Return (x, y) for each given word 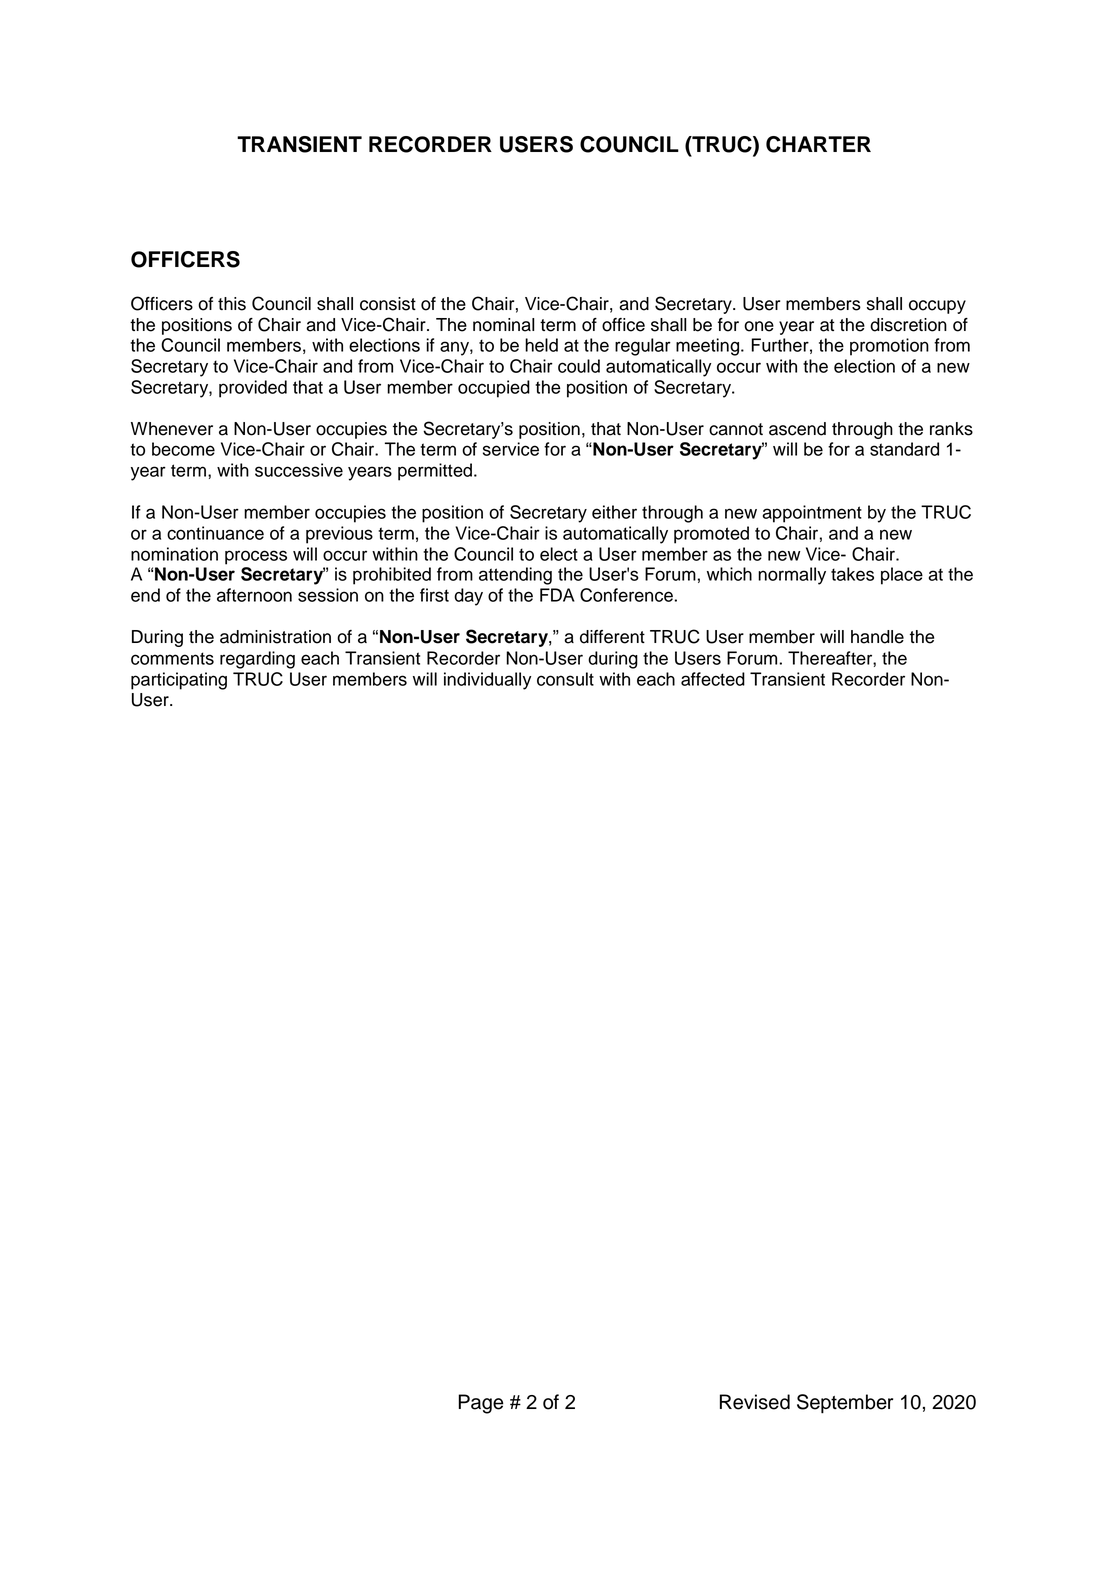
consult (565, 679)
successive (299, 470)
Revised (755, 1402)
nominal (503, 325)
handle (877, 637)
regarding (257, 660)
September (845, 1404)
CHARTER (818, 144)
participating (179, 681)
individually (487, 681)
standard (904, 449)
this (232, 304)
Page (481, 1404)
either (614, 512)
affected (713, 679)
